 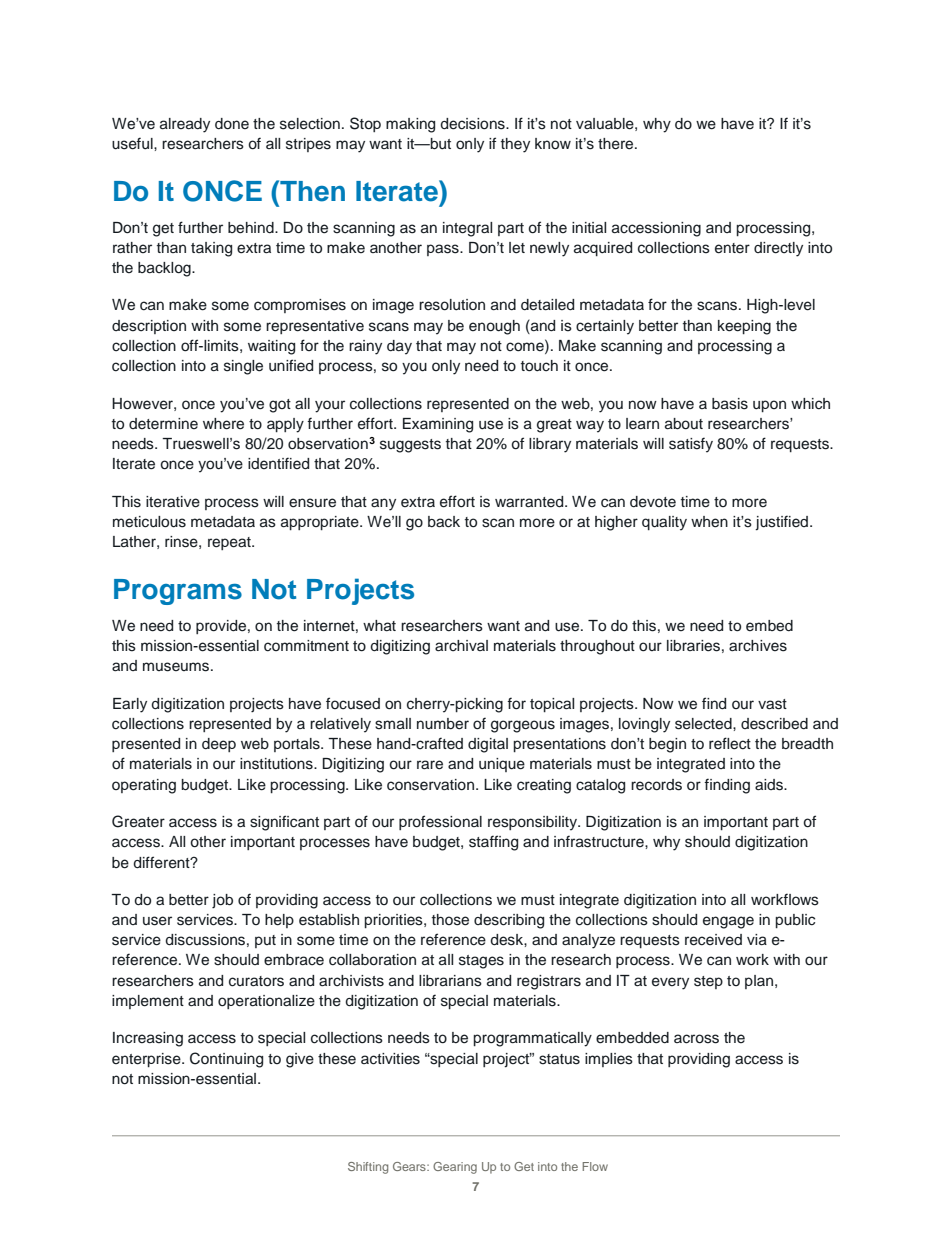 I want to click on archives, so click(x=758, y=646).
